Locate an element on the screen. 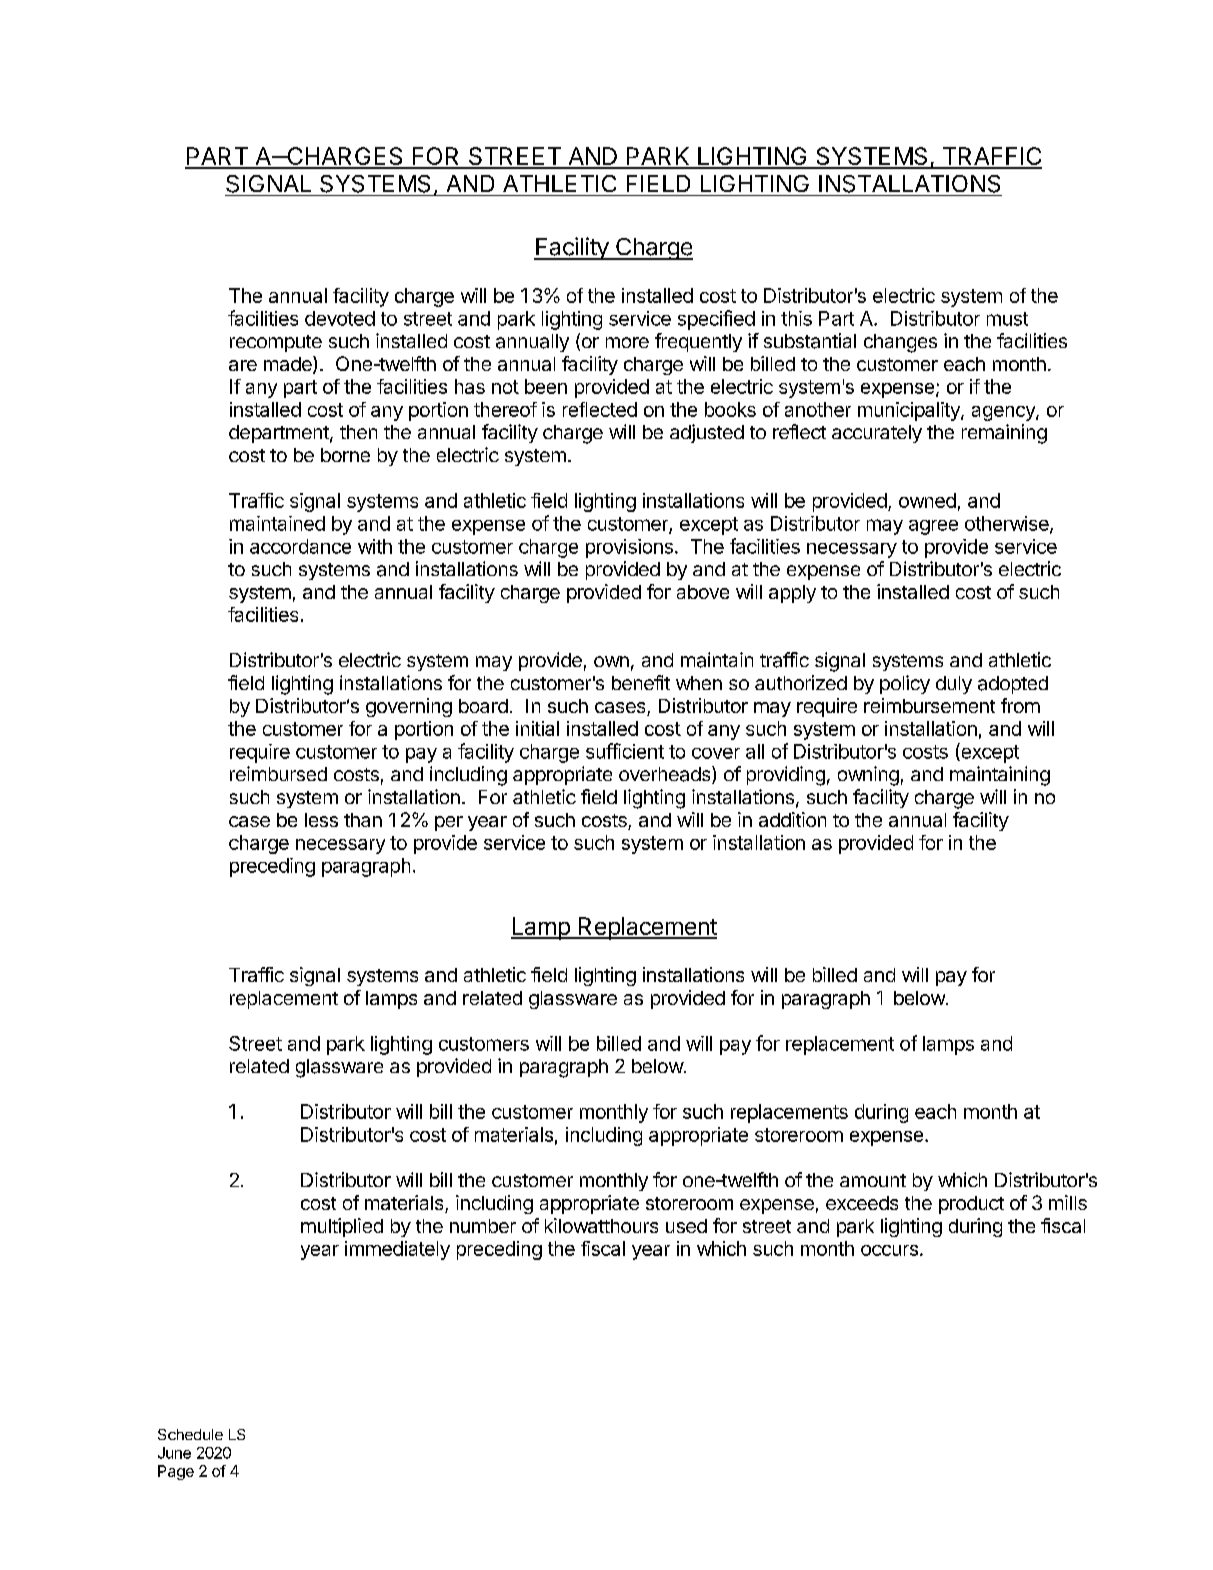 The height and width of the screenshot is (1570, 1213). less is located at coordinates (321, 820).
